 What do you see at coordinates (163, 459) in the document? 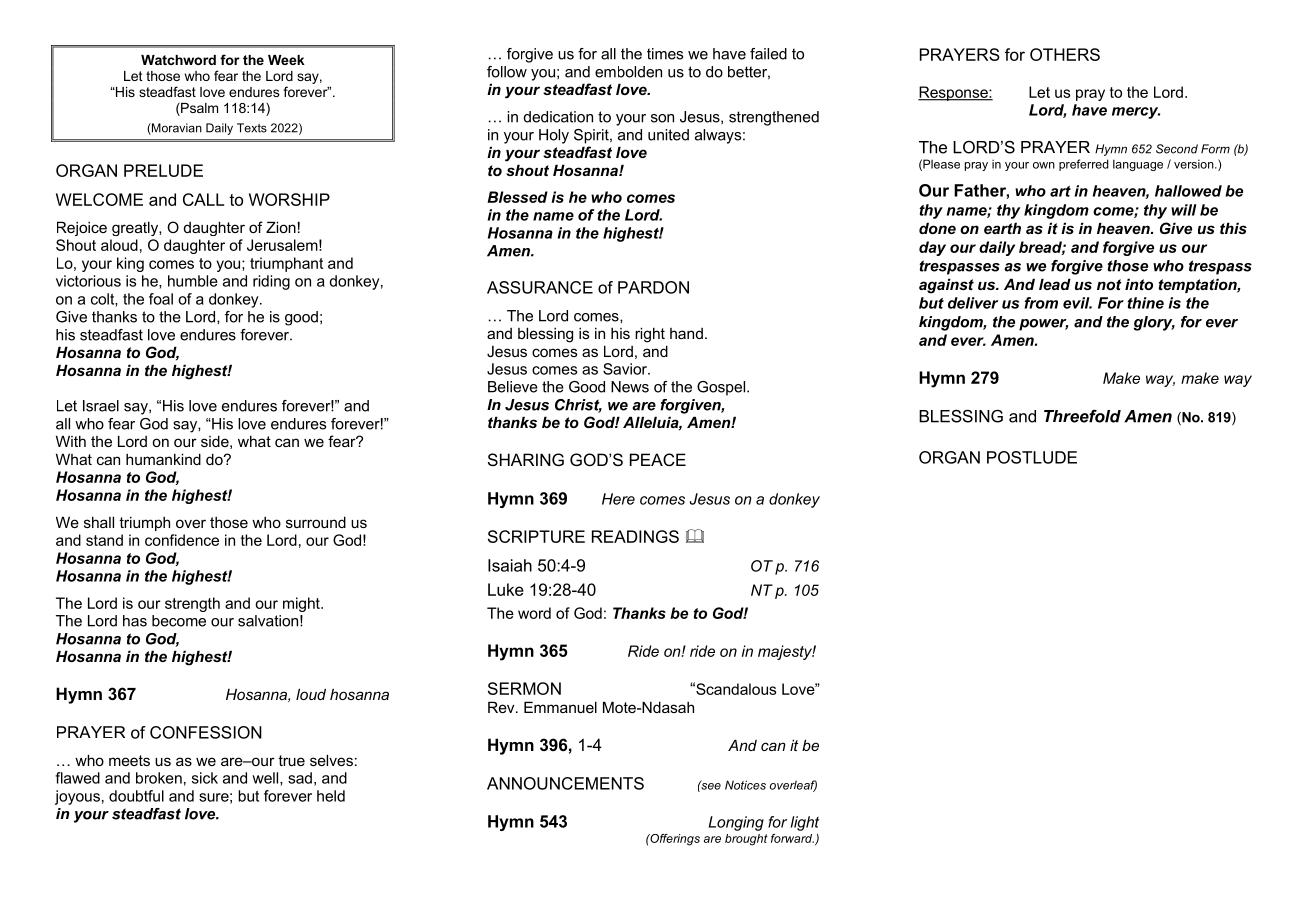
I see `humankind` at bounding box center [163, 459].
